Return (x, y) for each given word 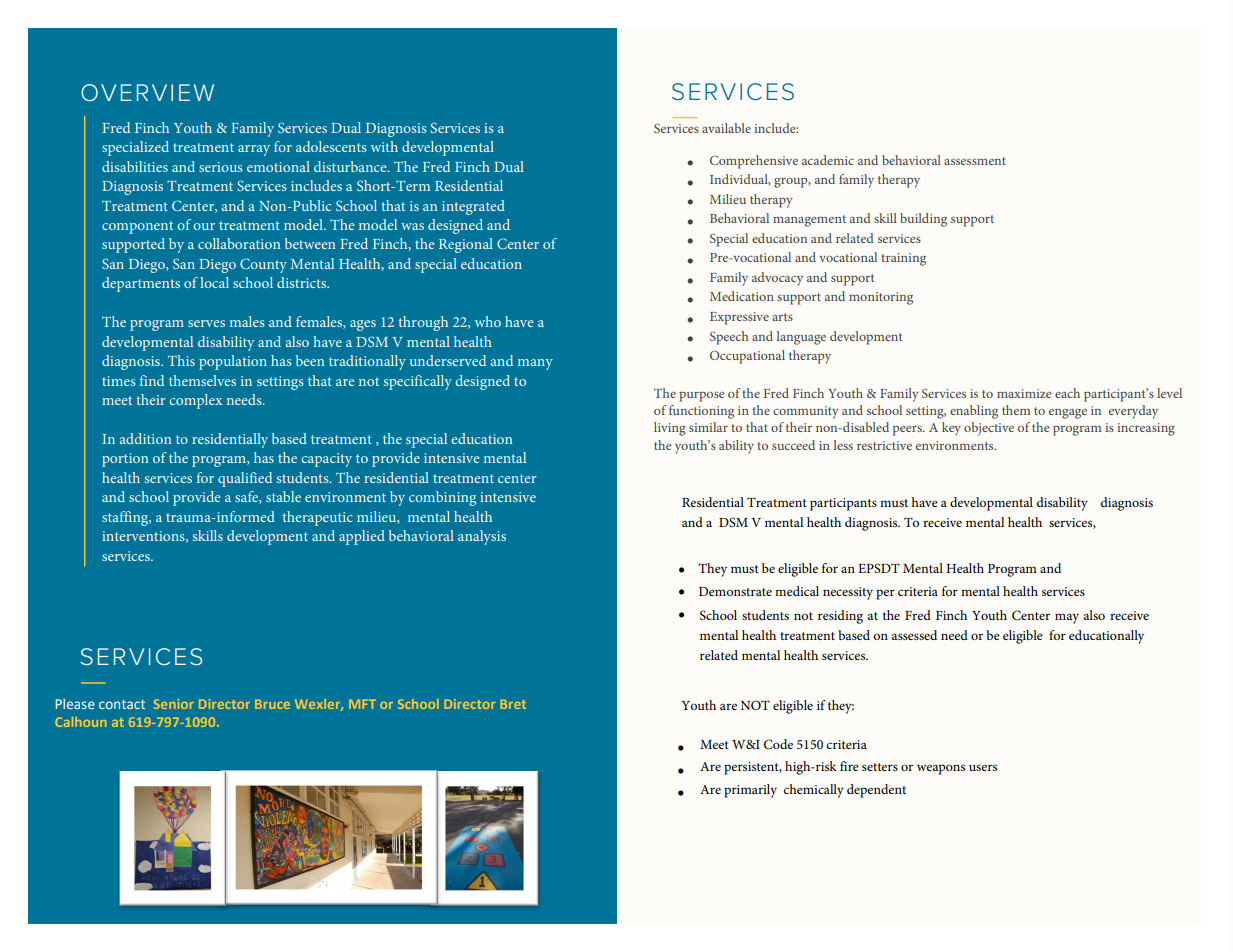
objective (989, 429)
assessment (975, 161)
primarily (750, 791)
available (726, 128)
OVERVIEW (147, 93)
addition (146, 438)
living (670, 429)
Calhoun (81, 722)
